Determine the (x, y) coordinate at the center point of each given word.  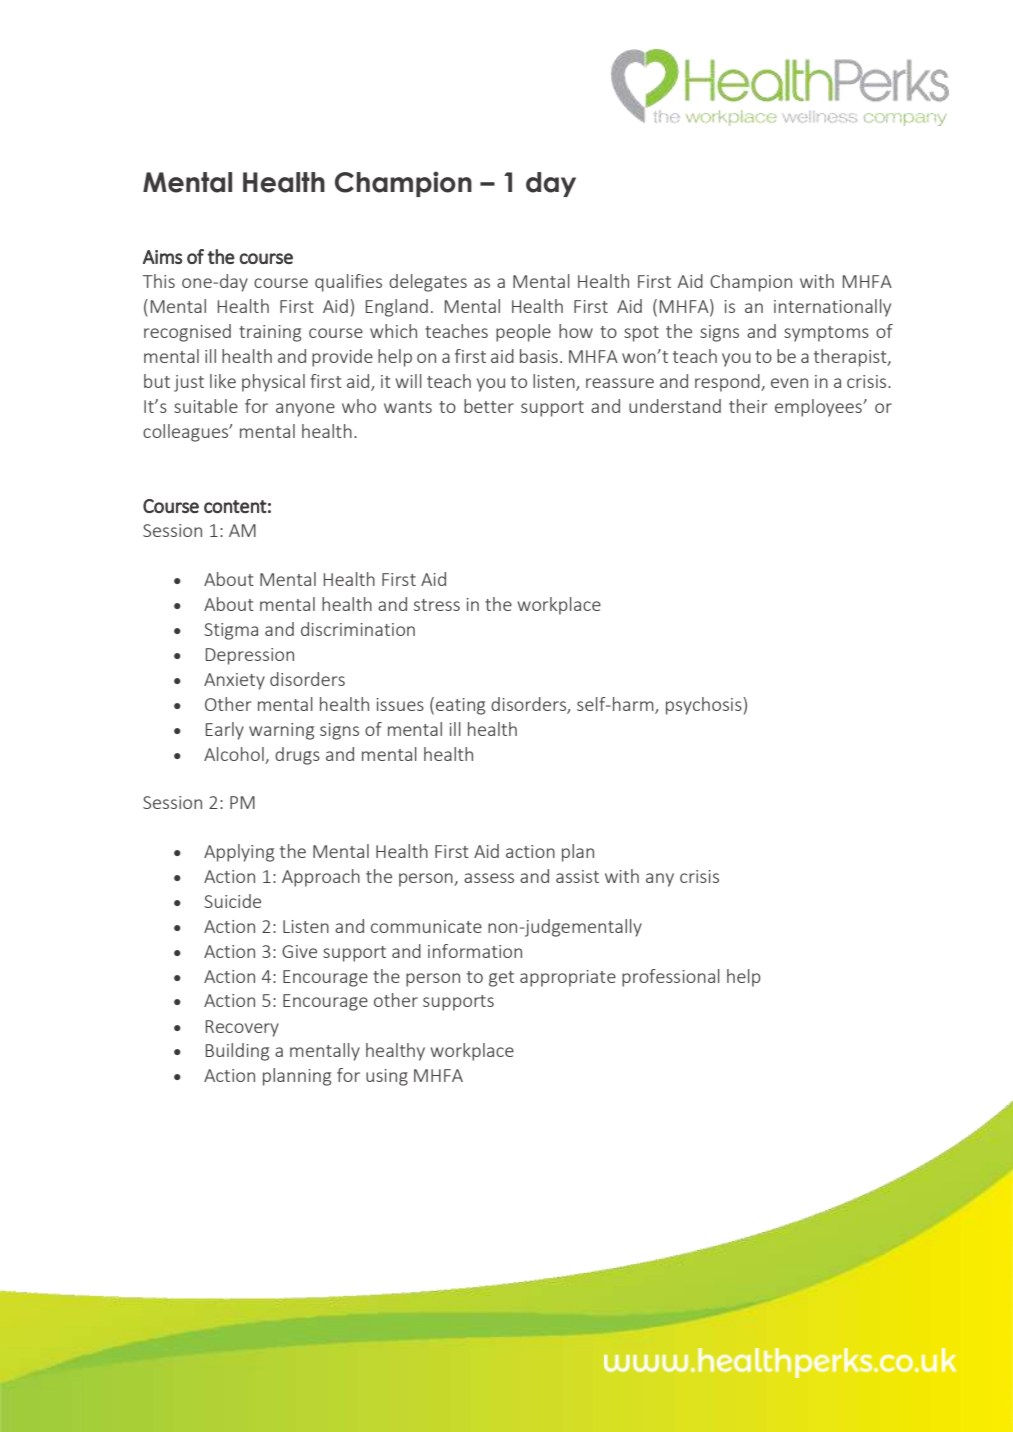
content (235, 506)
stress (437, 605)
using (387, 1077)
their (748, 406)
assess (489, 878)
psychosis (705, 706)
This (159, 281)
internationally (832, 308)
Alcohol (234, 754)
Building (237, 1052)
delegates (428, 283)
